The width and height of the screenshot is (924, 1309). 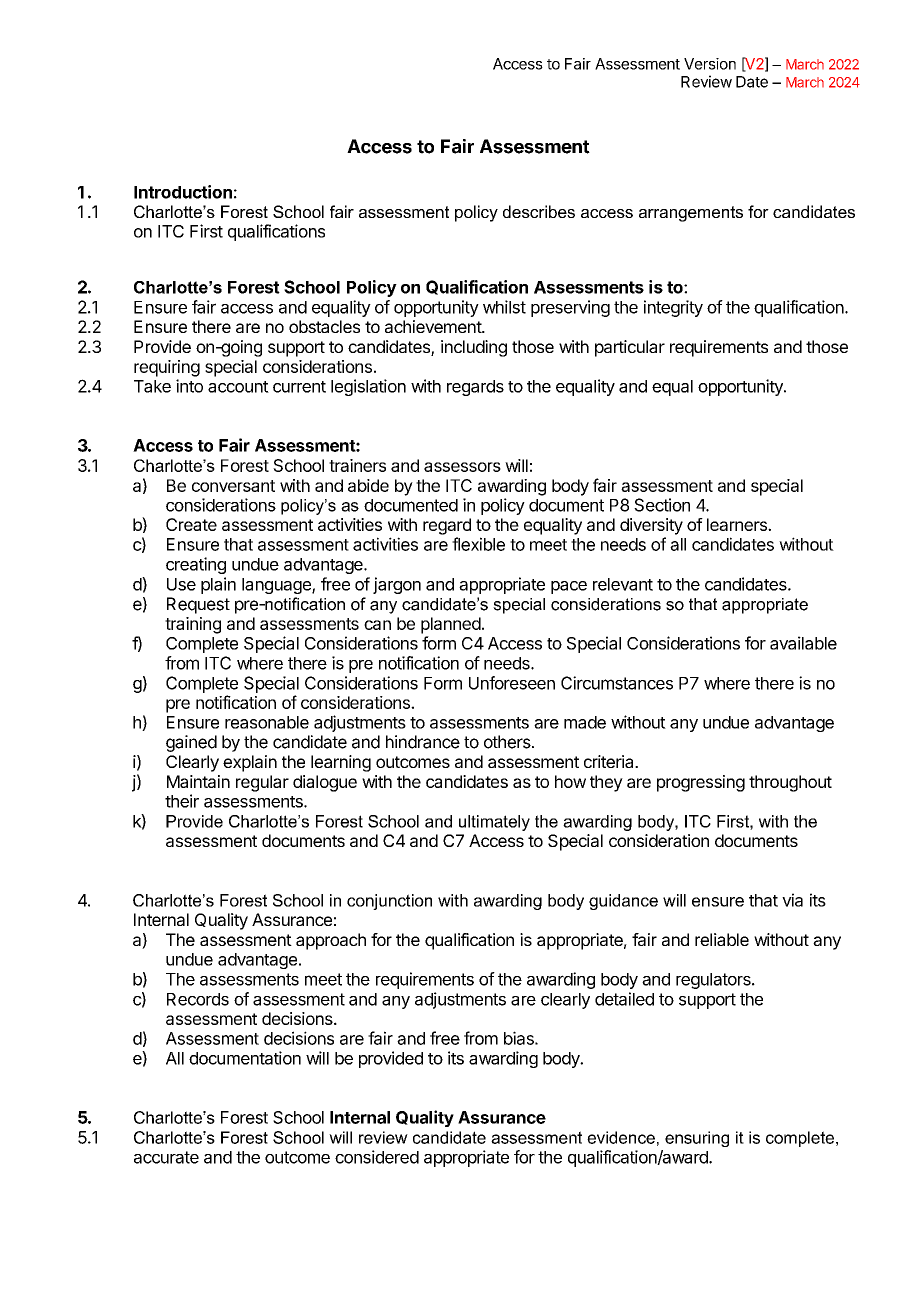 I want to click on conversant, so click(x=233, y=486).
